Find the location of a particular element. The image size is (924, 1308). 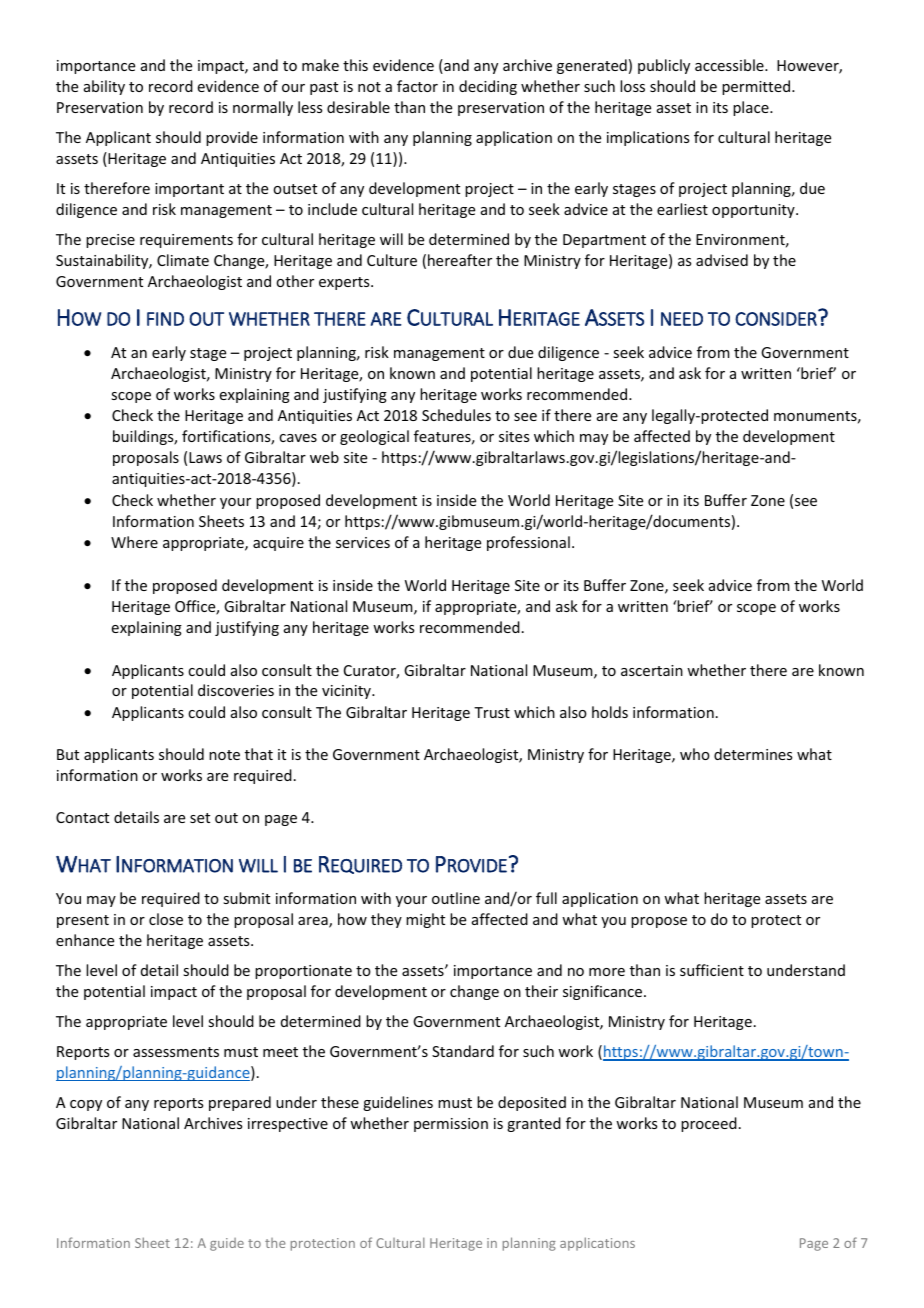

normally is located at coordinates (263, 108).
